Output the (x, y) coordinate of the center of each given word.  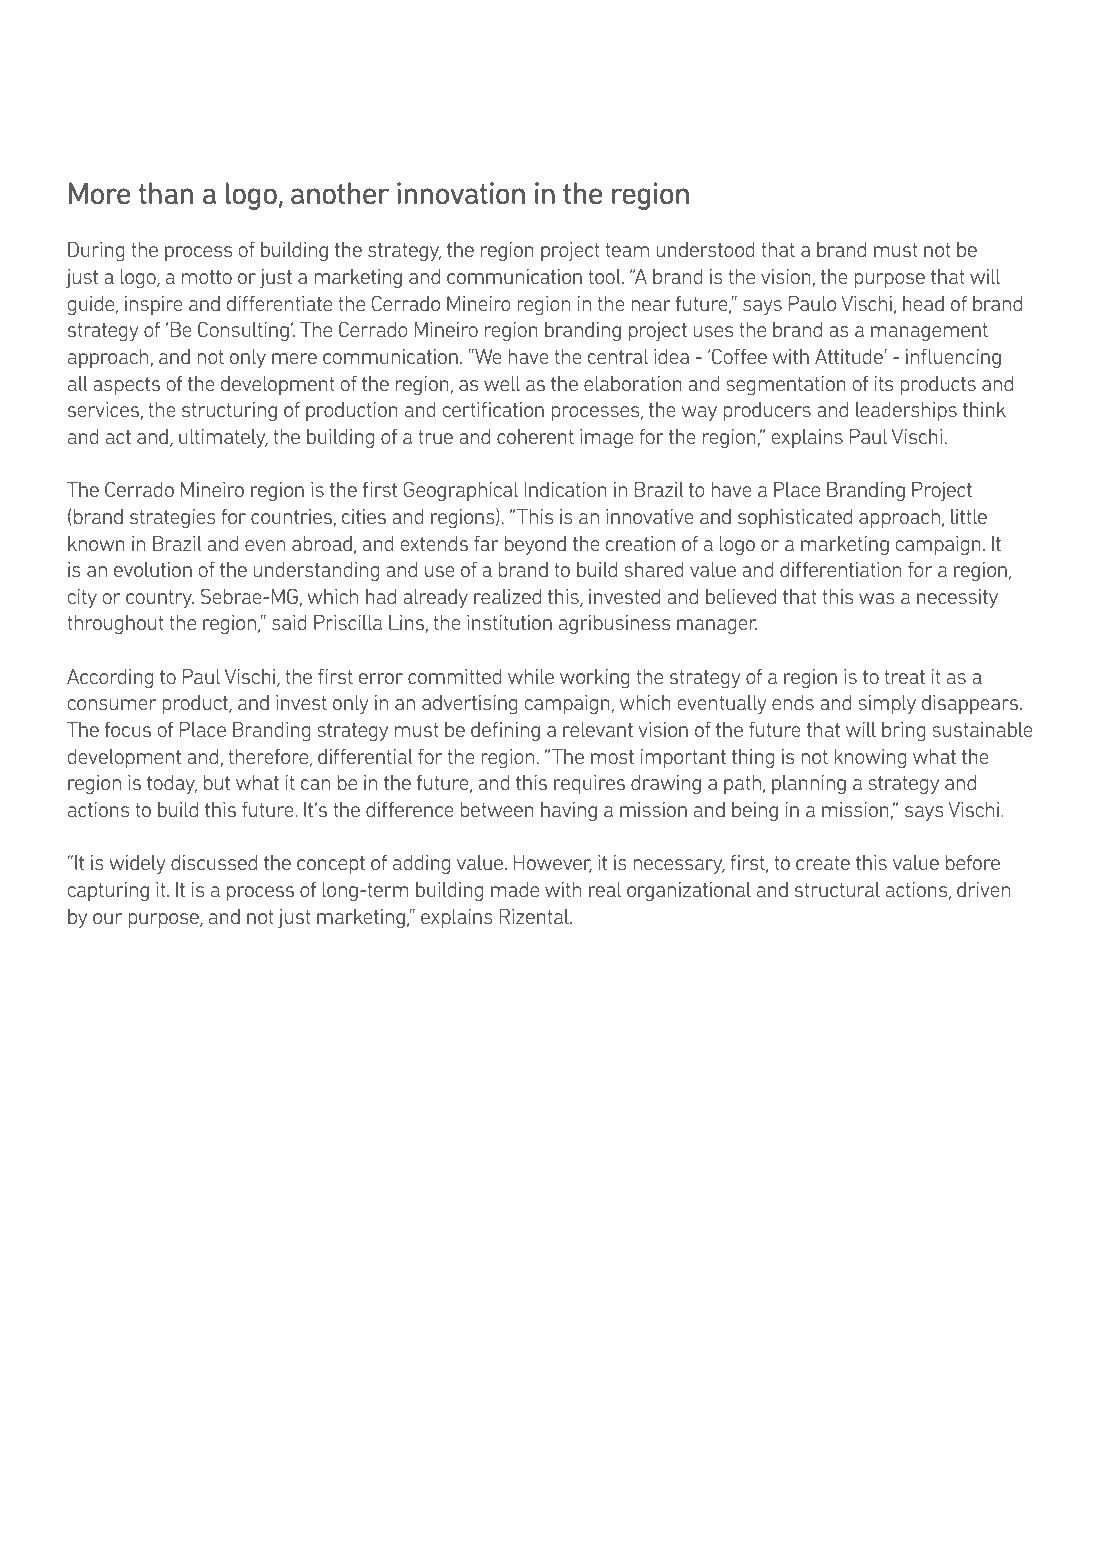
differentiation (840, 569)
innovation (461, 193)
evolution (153, 569)
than (165, 193)
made (515, 889)
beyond (535, 545)
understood (706, 249)
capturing (108, 891)
